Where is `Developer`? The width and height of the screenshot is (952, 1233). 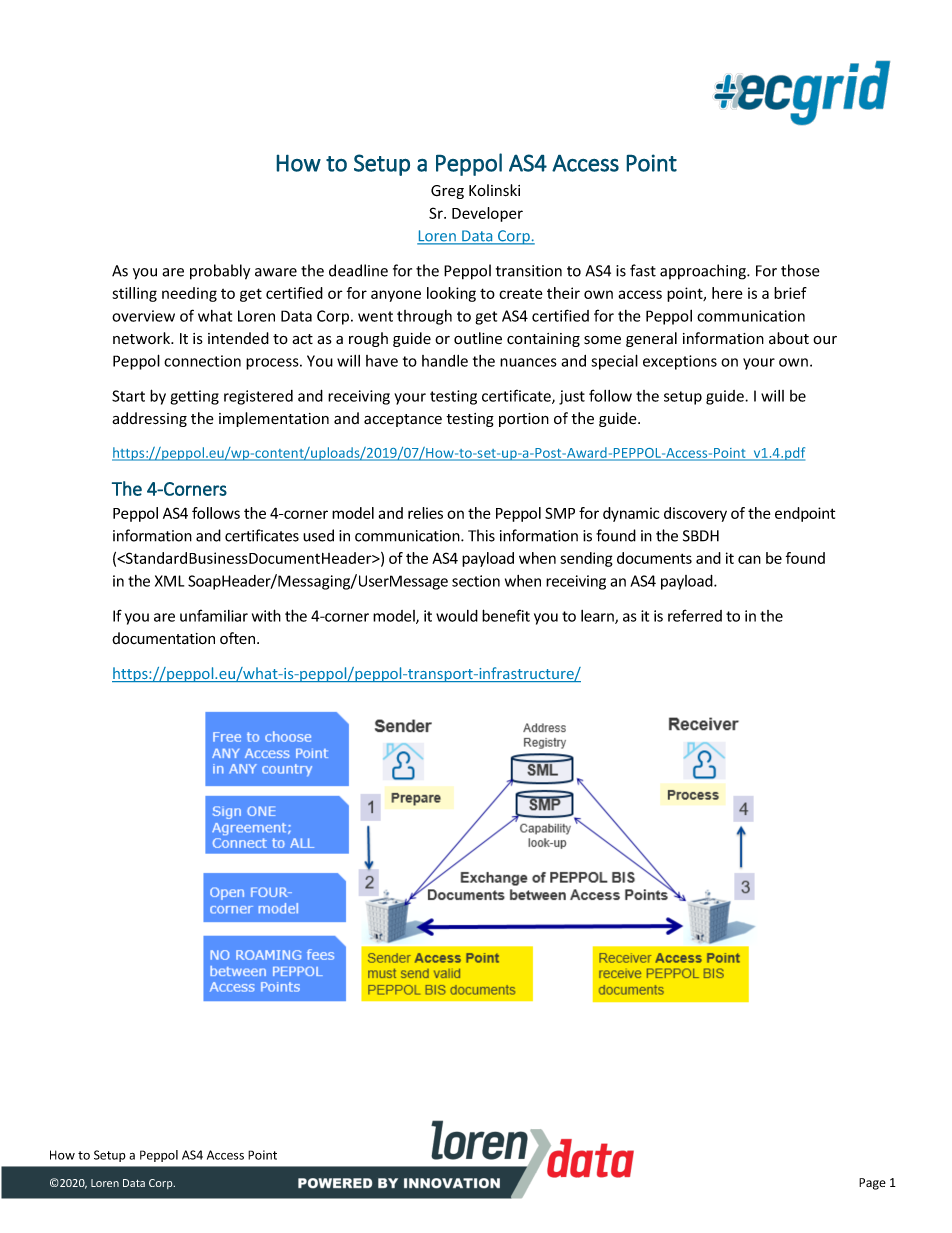 Developer is located at coordinates (487, 214).
